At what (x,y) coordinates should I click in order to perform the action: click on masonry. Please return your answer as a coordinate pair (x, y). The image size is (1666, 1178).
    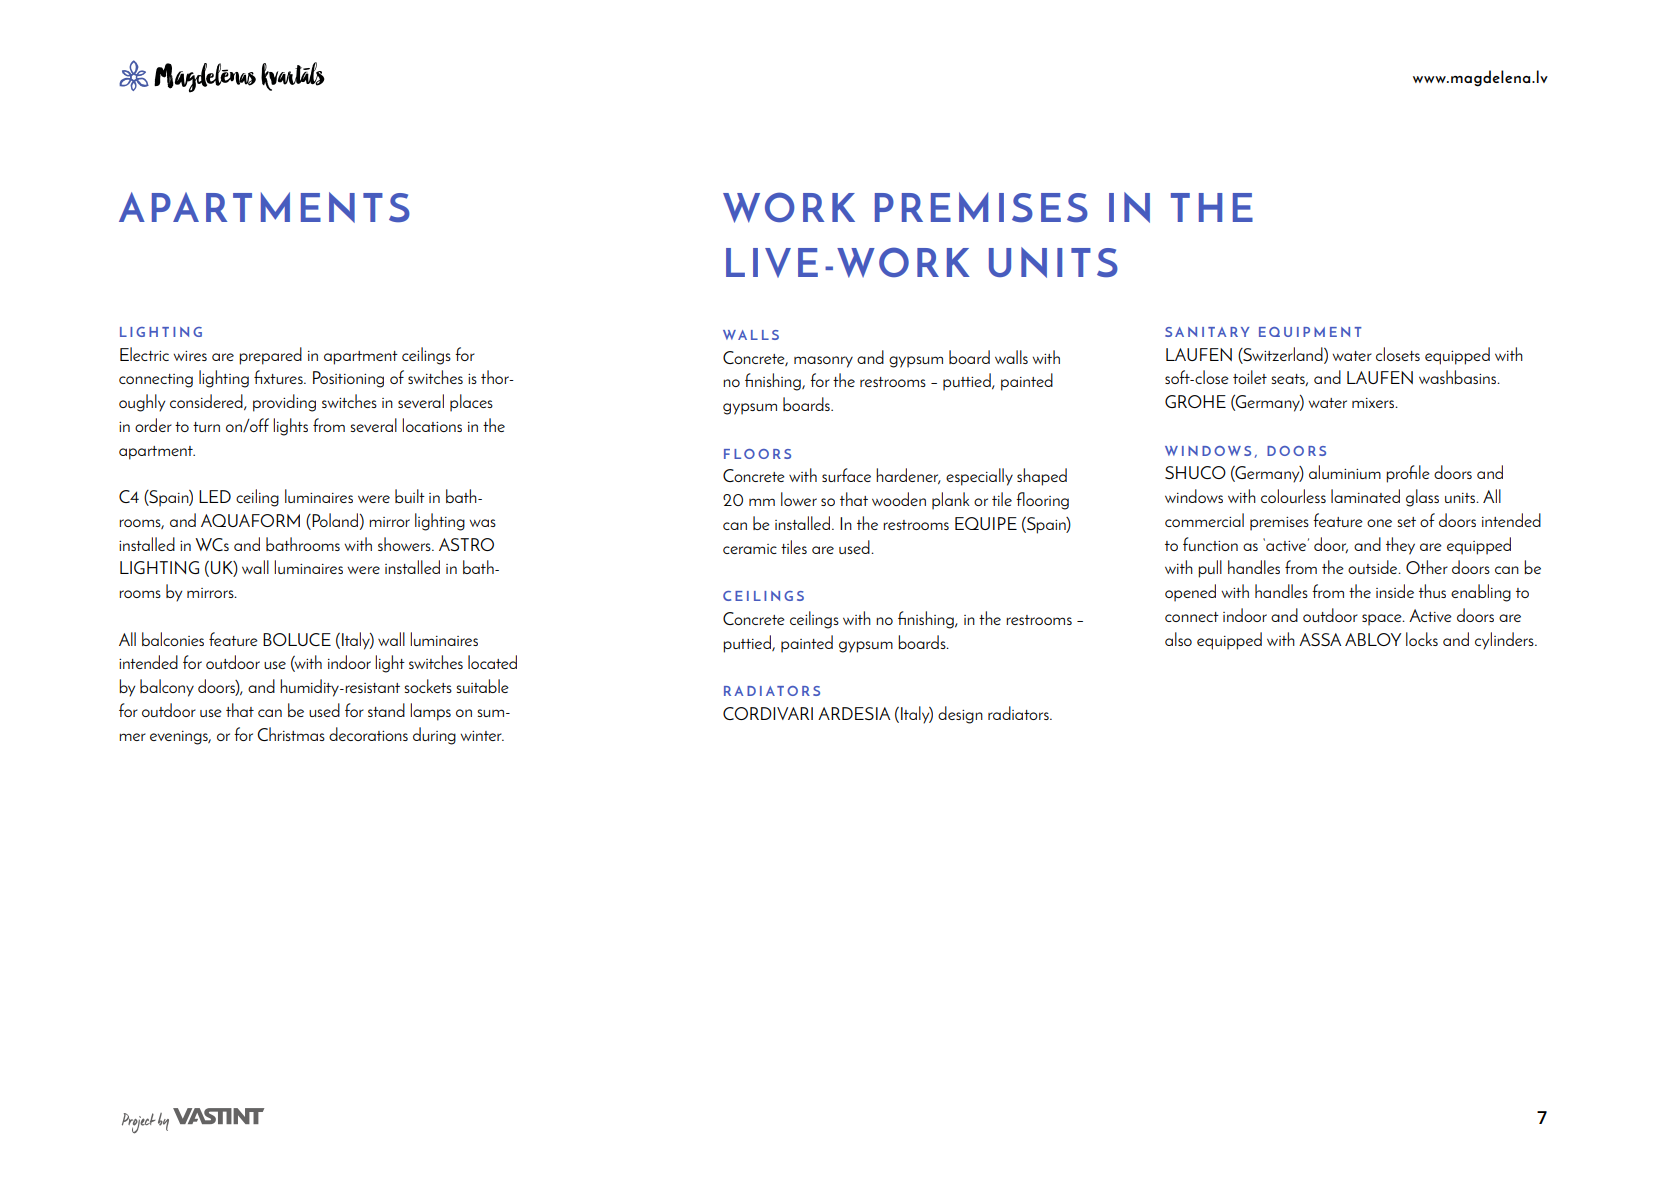
    Looking at the image, I should click on (823, 362).
